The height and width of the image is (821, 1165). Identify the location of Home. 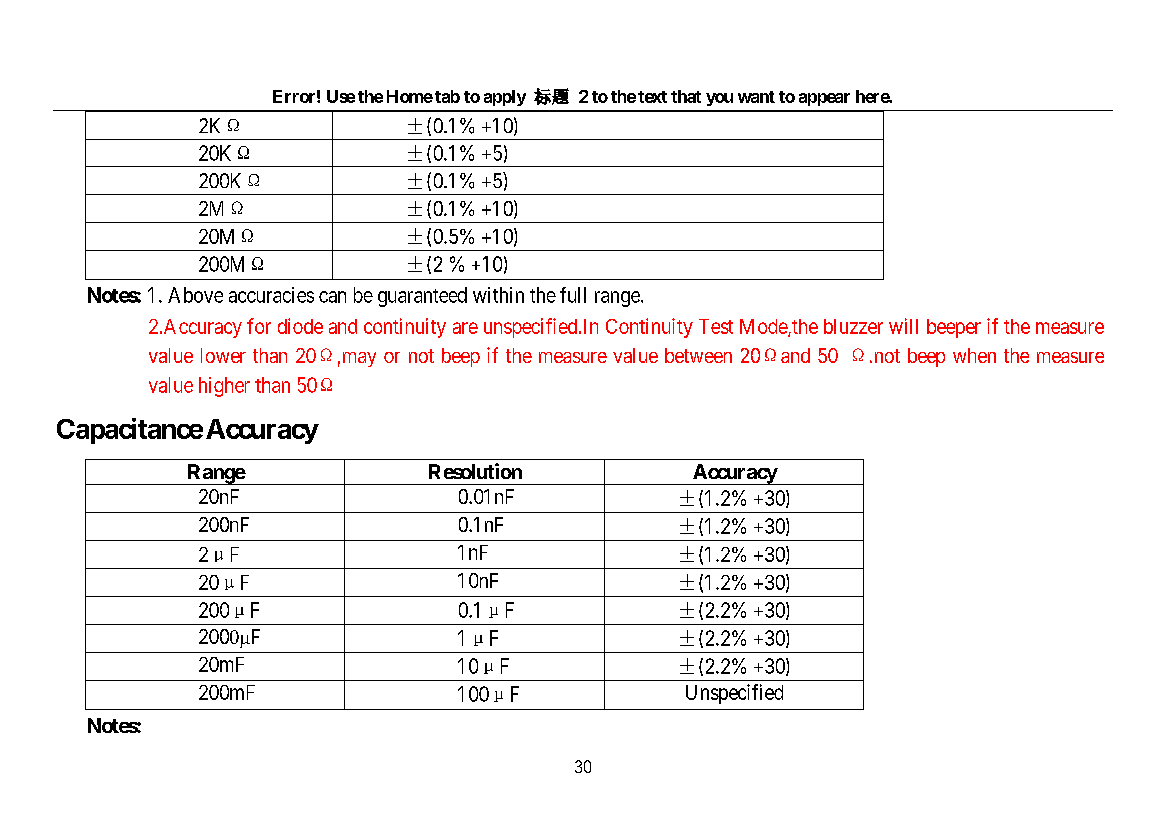
(410, 96).
